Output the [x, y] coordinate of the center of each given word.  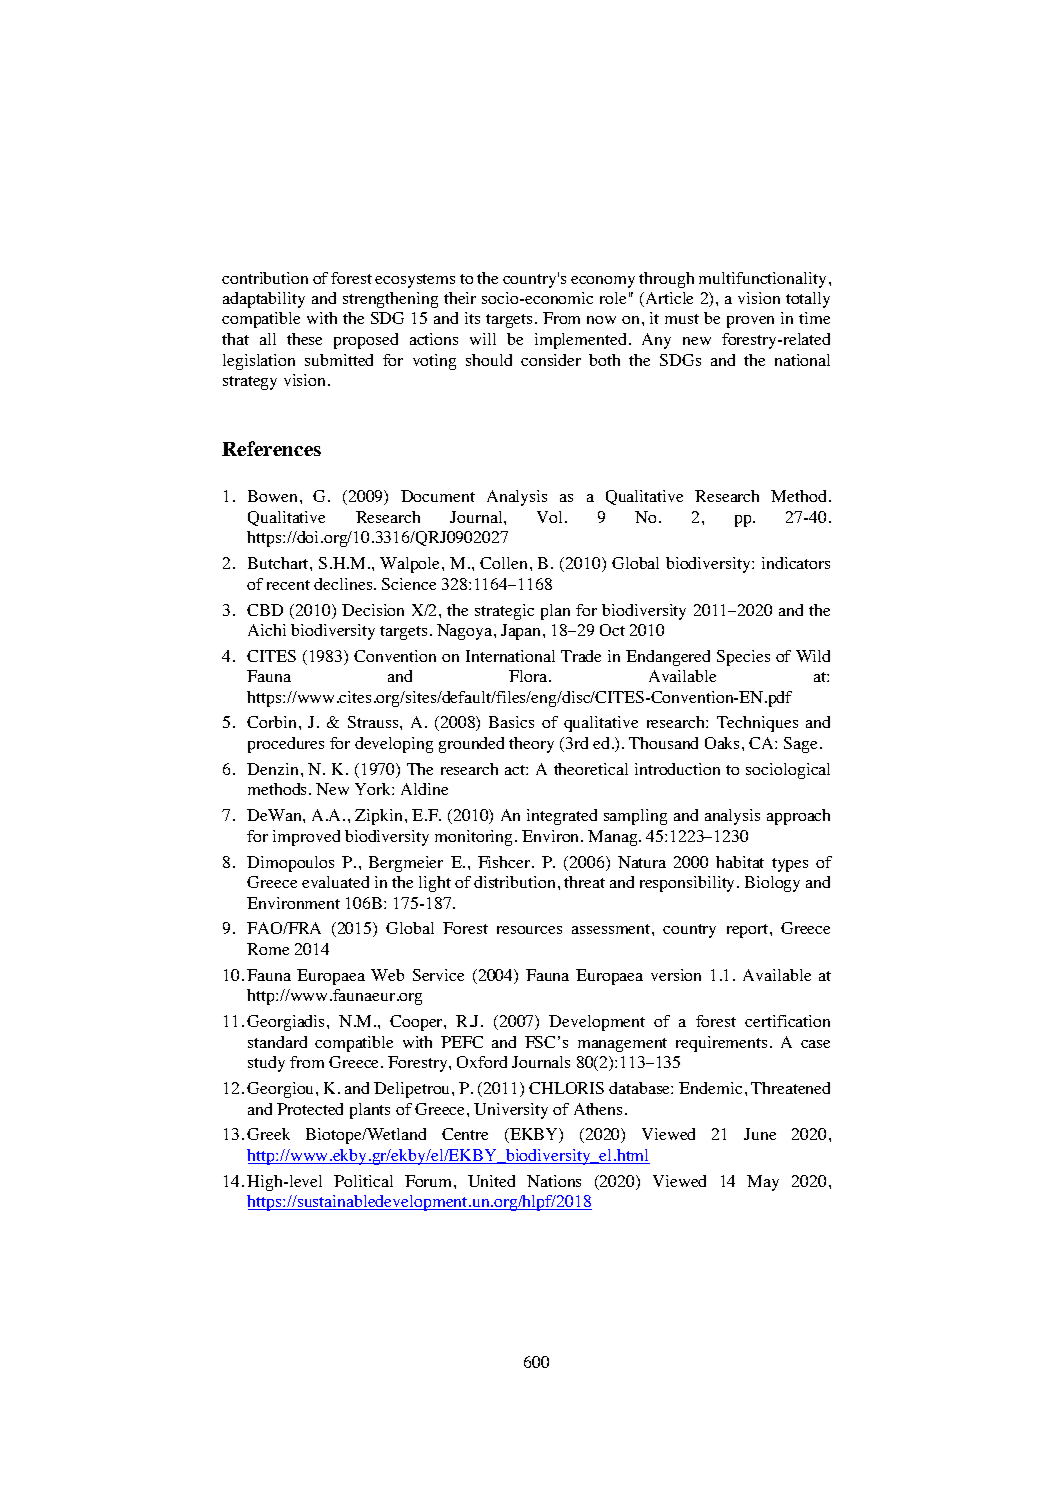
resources [529, 930]
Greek [268, 1134]
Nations [554, 1181]
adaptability [264, 300]
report [749, 931]
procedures [286, 745]
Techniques [757, 724]
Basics [511, 722]
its [472, 318]
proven [750, 322]
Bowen [272, 496]
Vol [551, 517]
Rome [268, 949]
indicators [796, 563]
